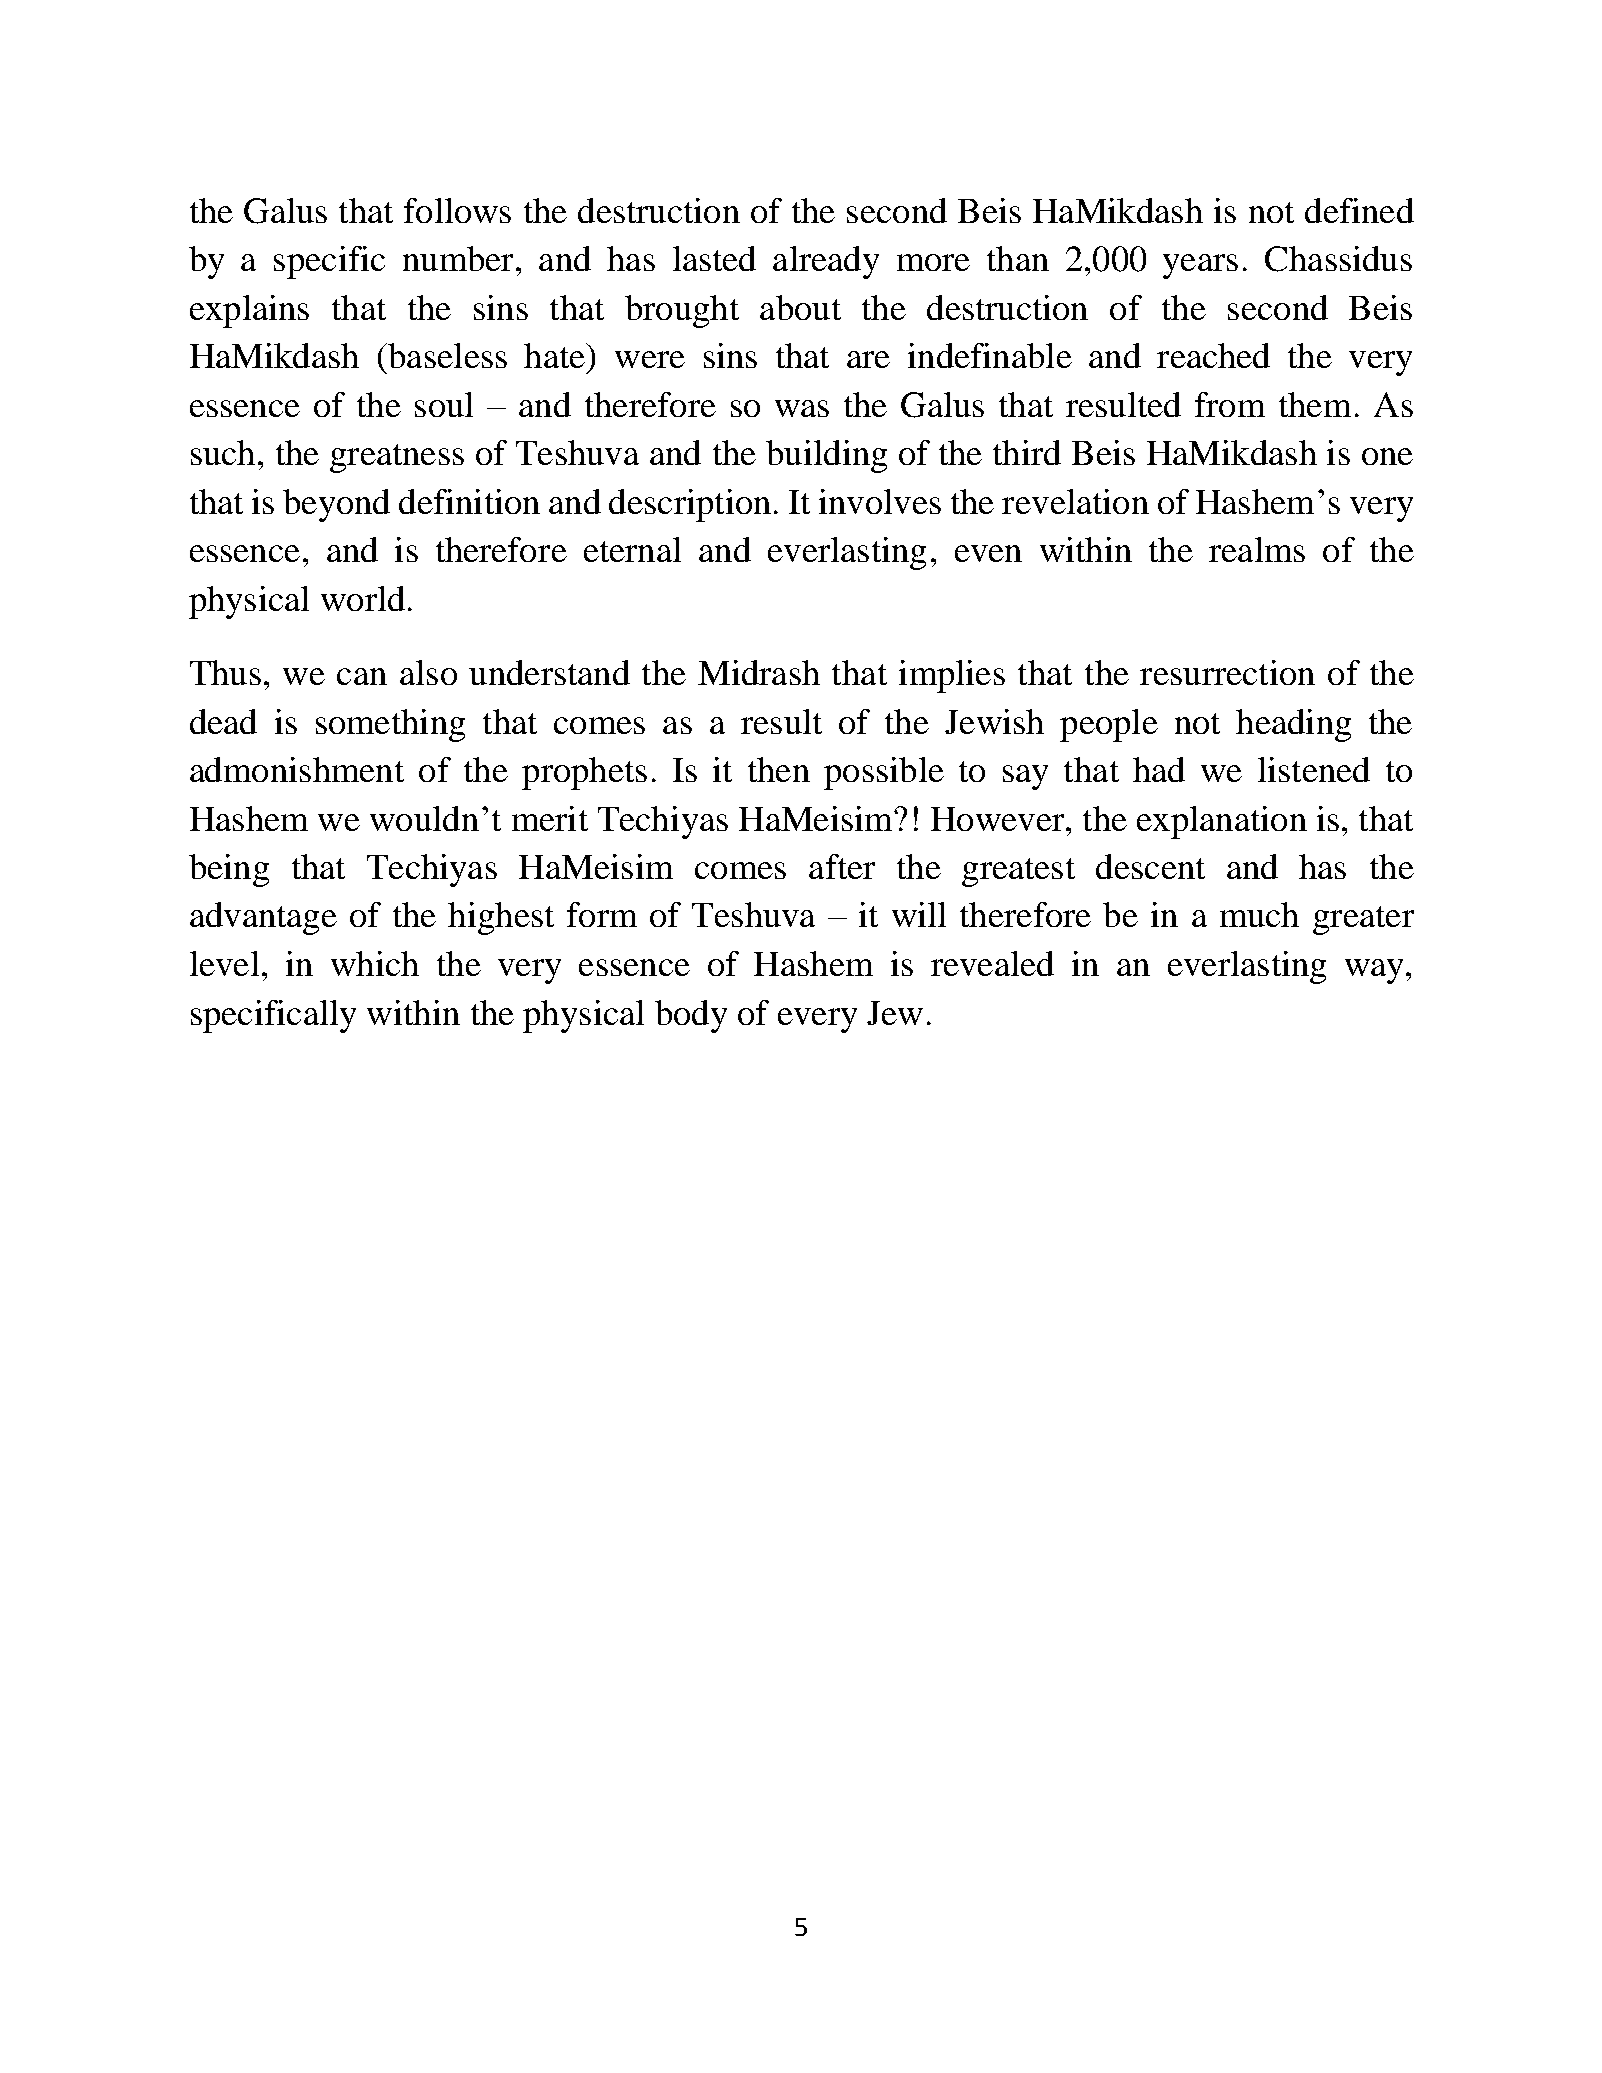  Describe the element at coordinates (802, 408) in the screenshot. I see `was` at that location.
